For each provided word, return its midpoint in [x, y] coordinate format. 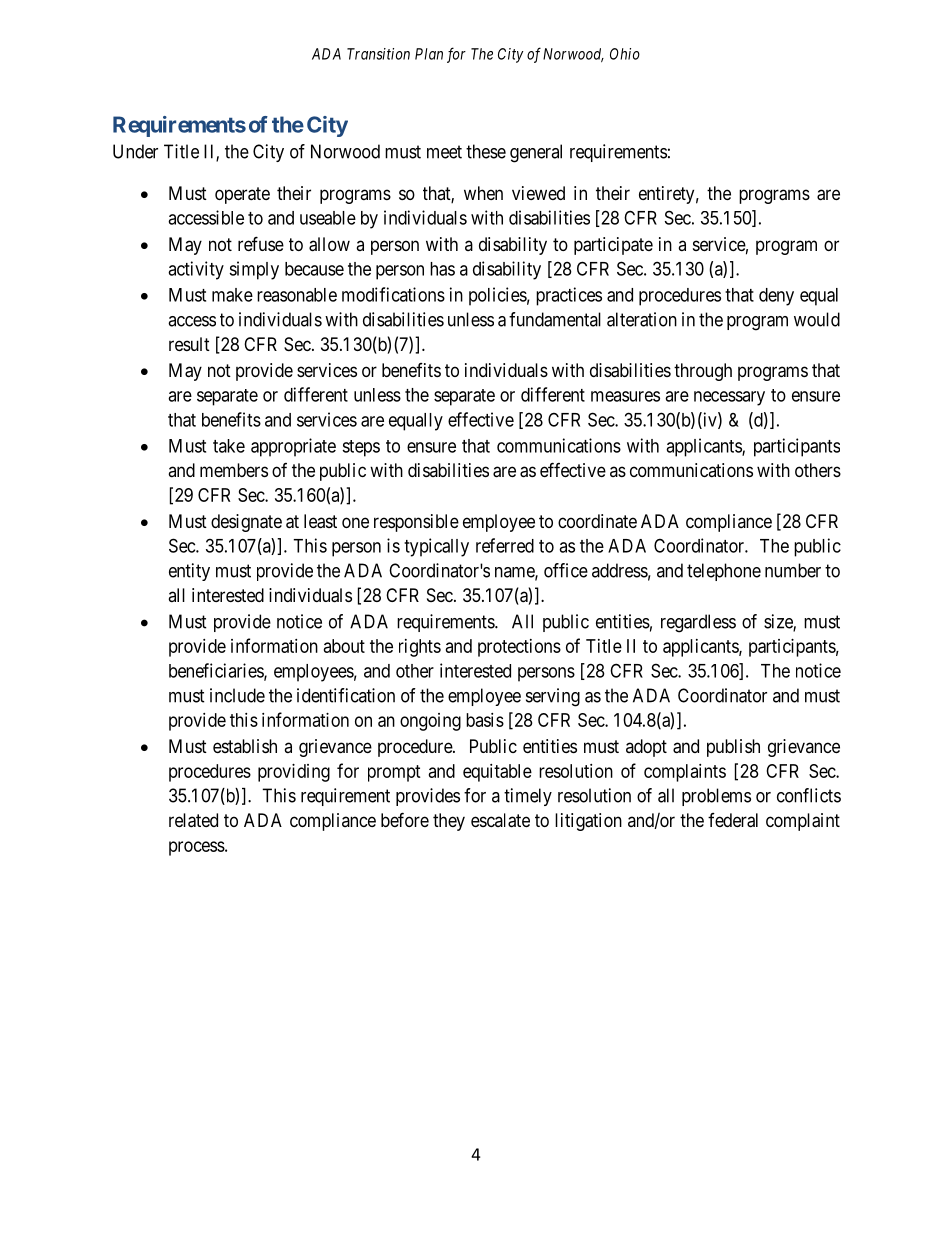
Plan [429, 54]
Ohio [625, 54]
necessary [729, 398]
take [229, 446]
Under [135, 151]
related [193, 820]
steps [361, 448]
